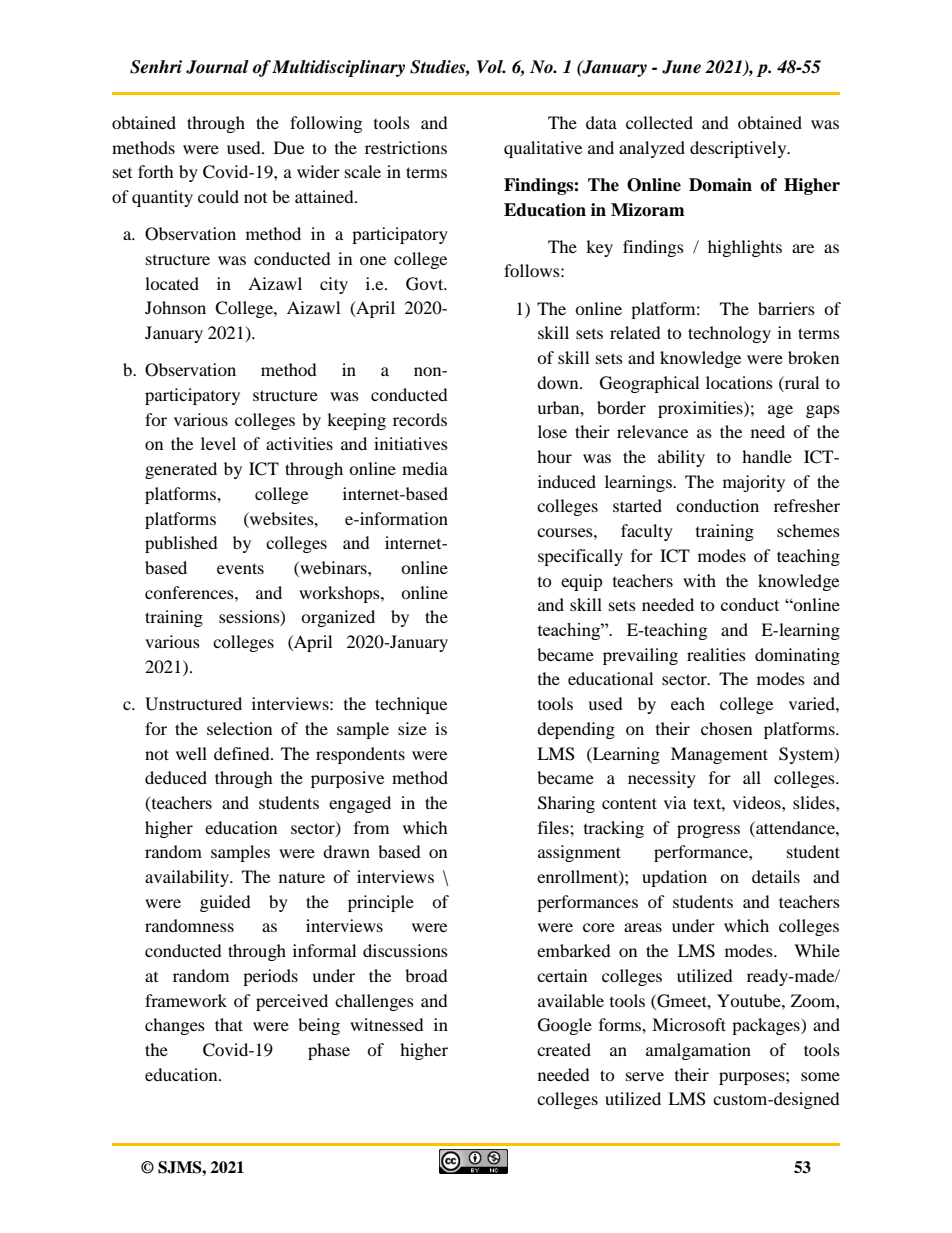 Image resolution: width=952 pixels, height=1233 pixels. Describe the element at coordinates (172, 283) in the page. I see `located` at that location.
